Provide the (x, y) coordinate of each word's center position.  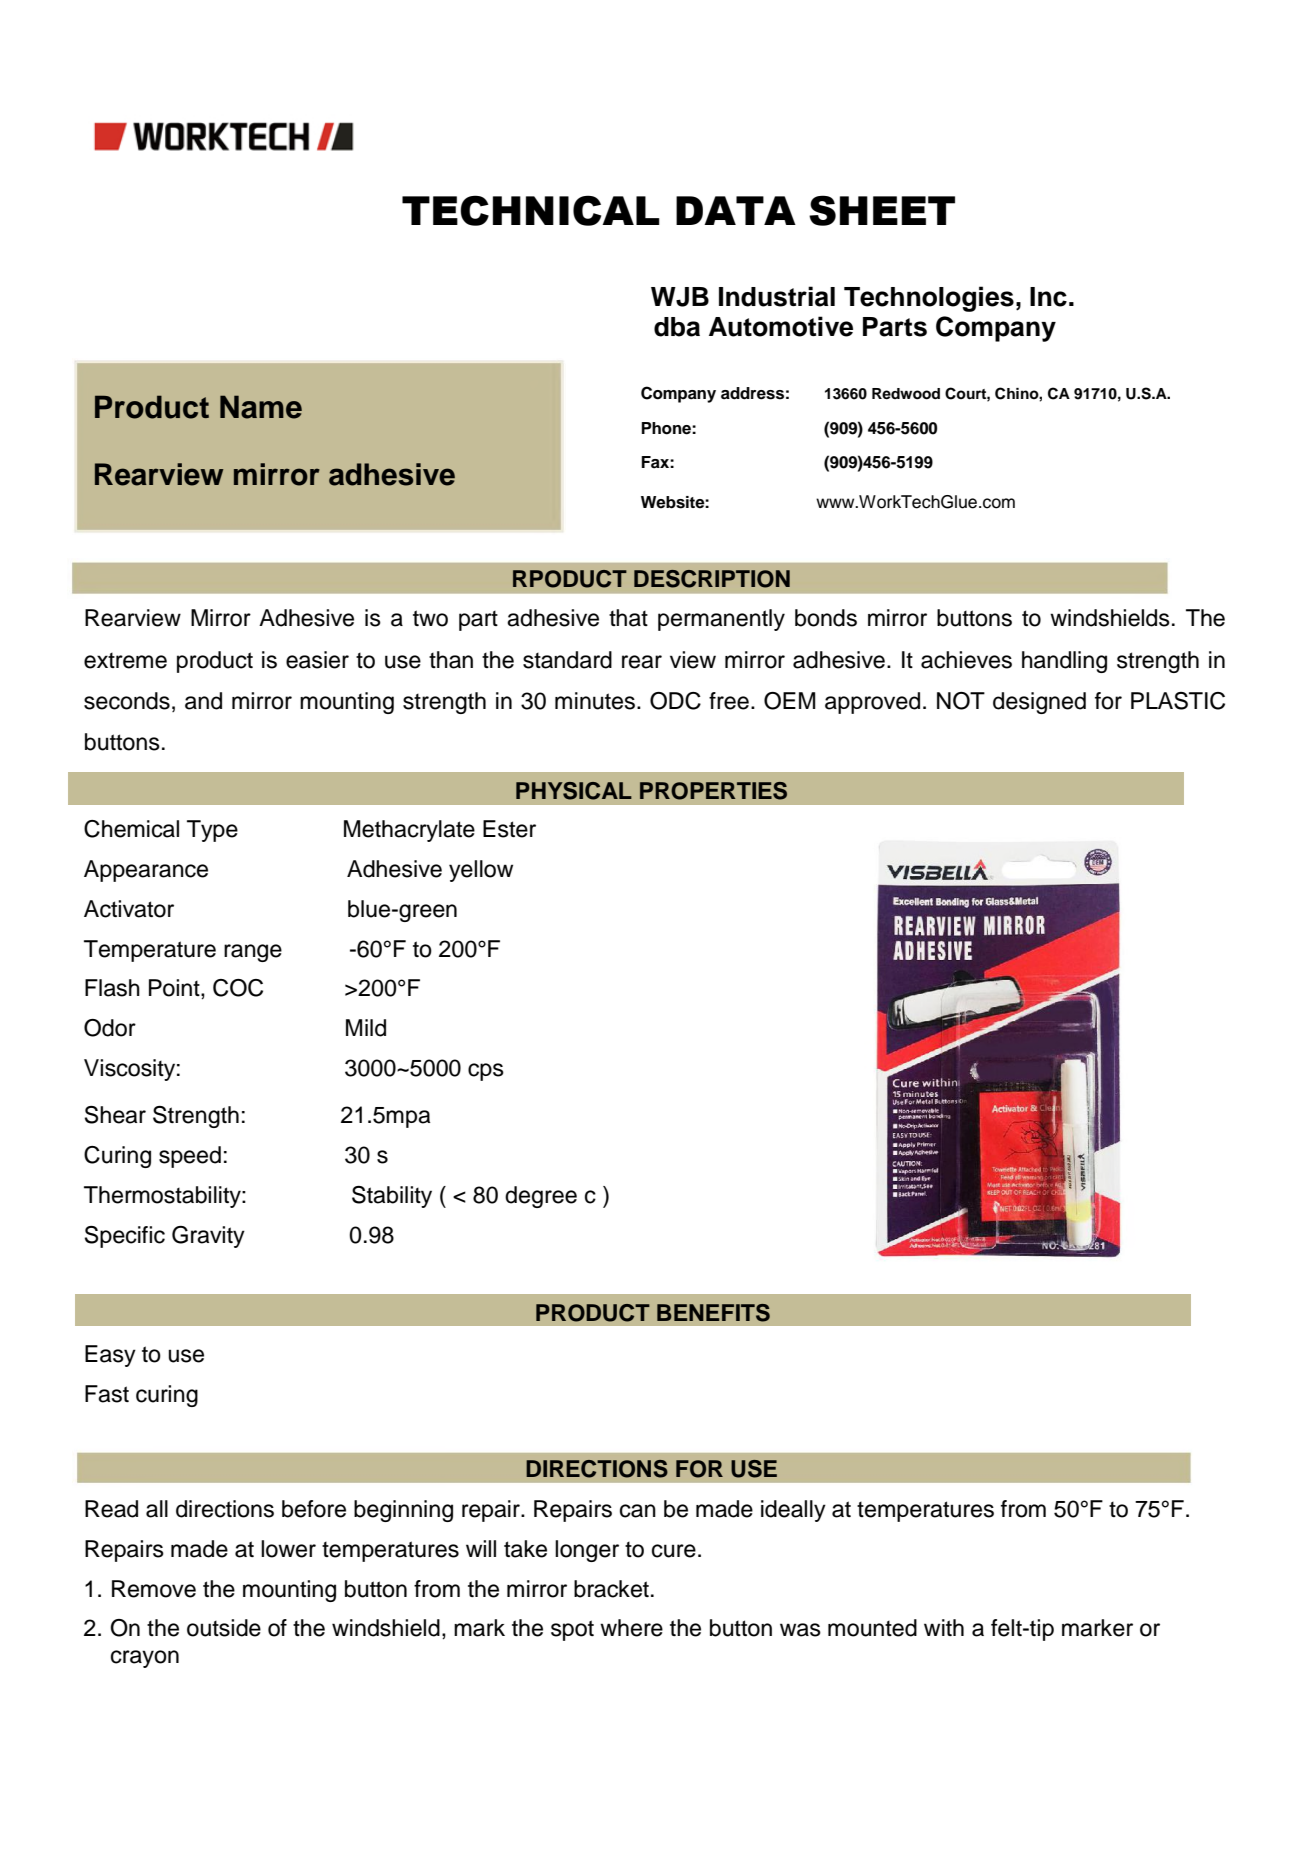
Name (261, 407)
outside (224, 1628)
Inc (1048, 297)
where (631, 1628)
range (253, 953)
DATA (736, 210)
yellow (481, 871)
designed (1039, 703)
